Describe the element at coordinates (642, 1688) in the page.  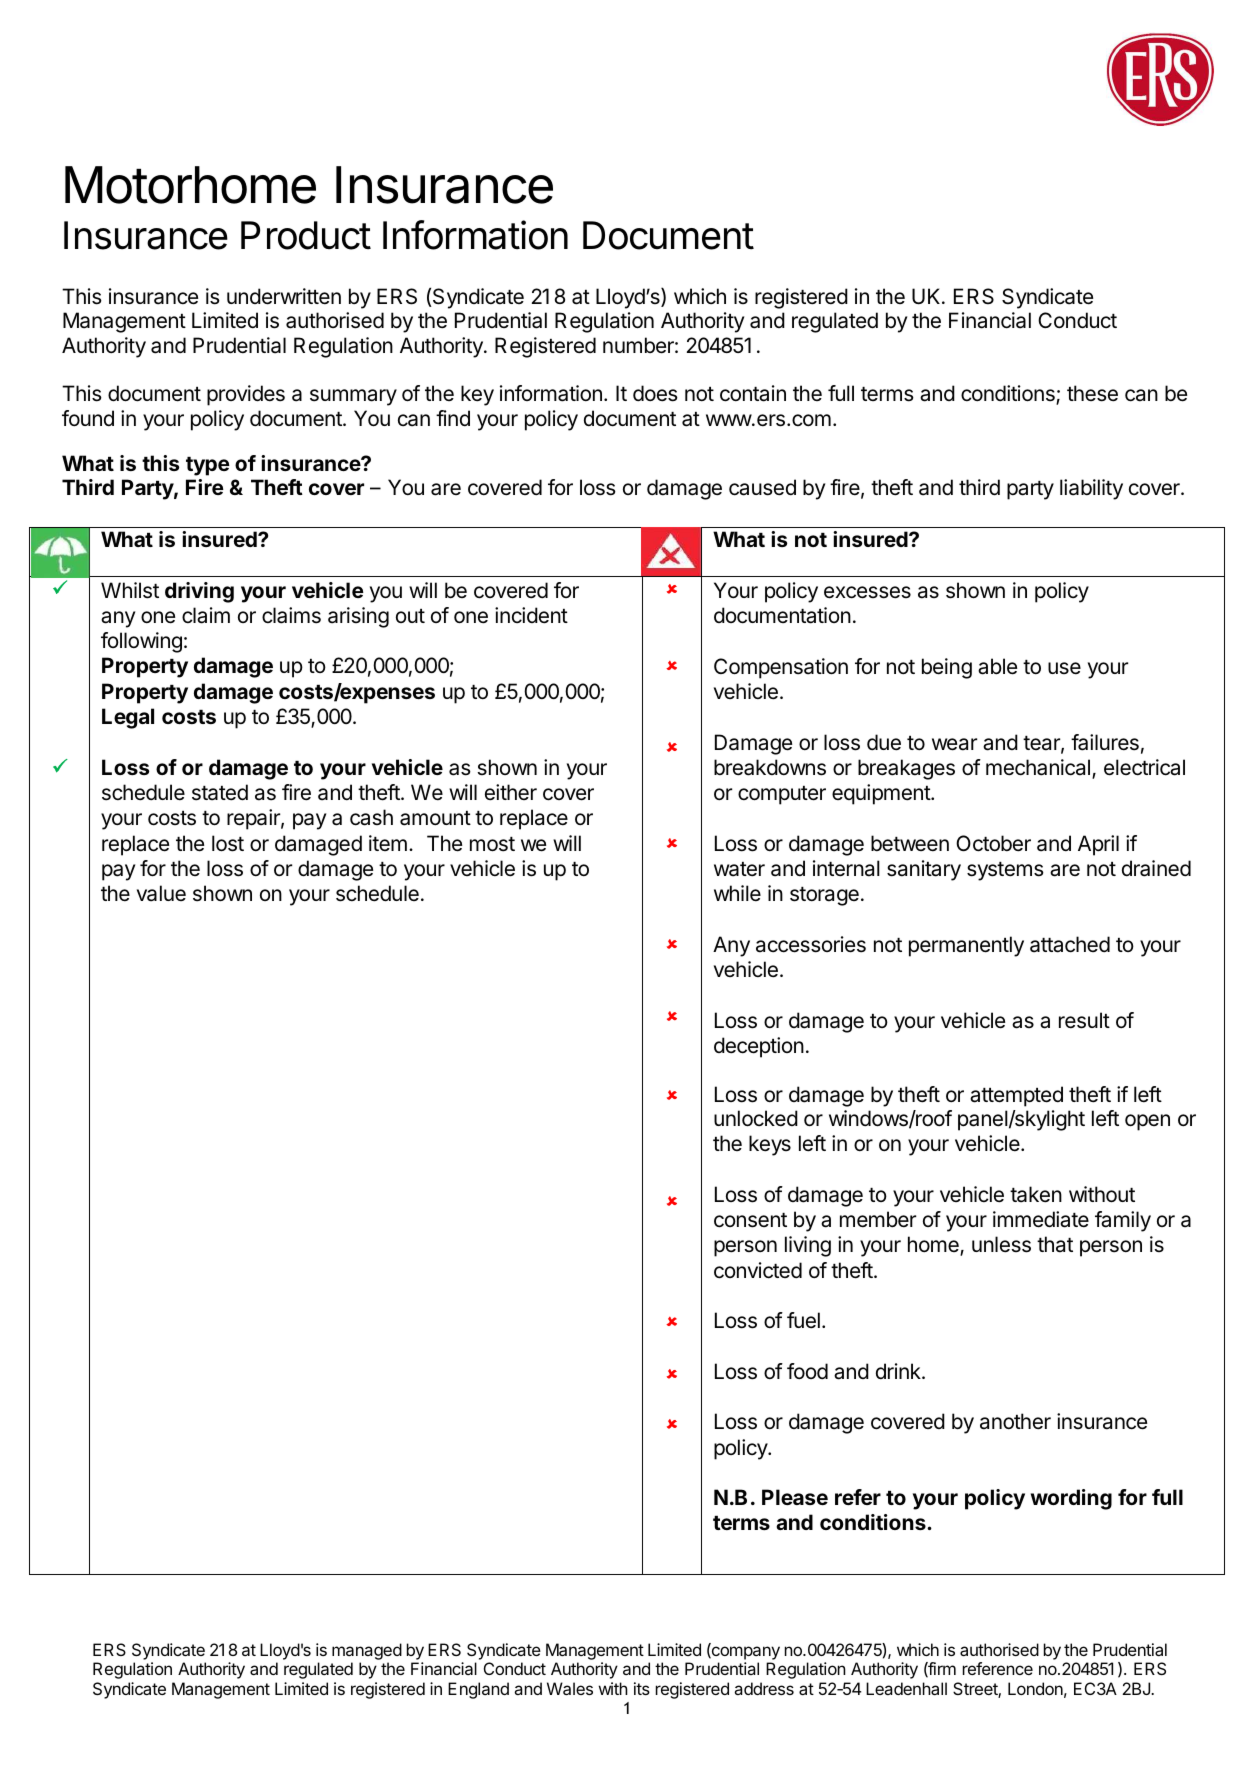
I see `its` at that location.
